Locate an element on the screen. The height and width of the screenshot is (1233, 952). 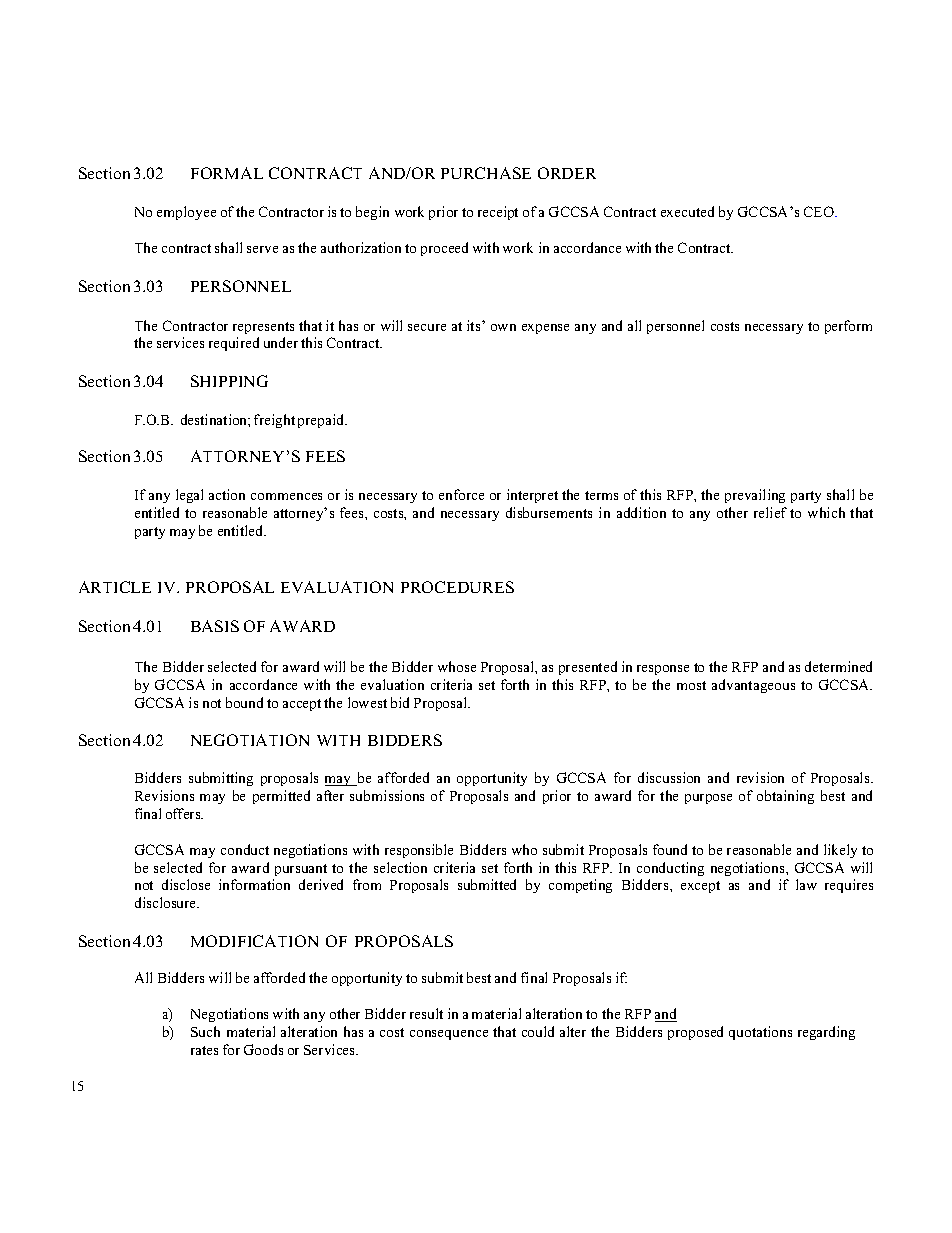
quotations is located at coordinates (760, 1033).
